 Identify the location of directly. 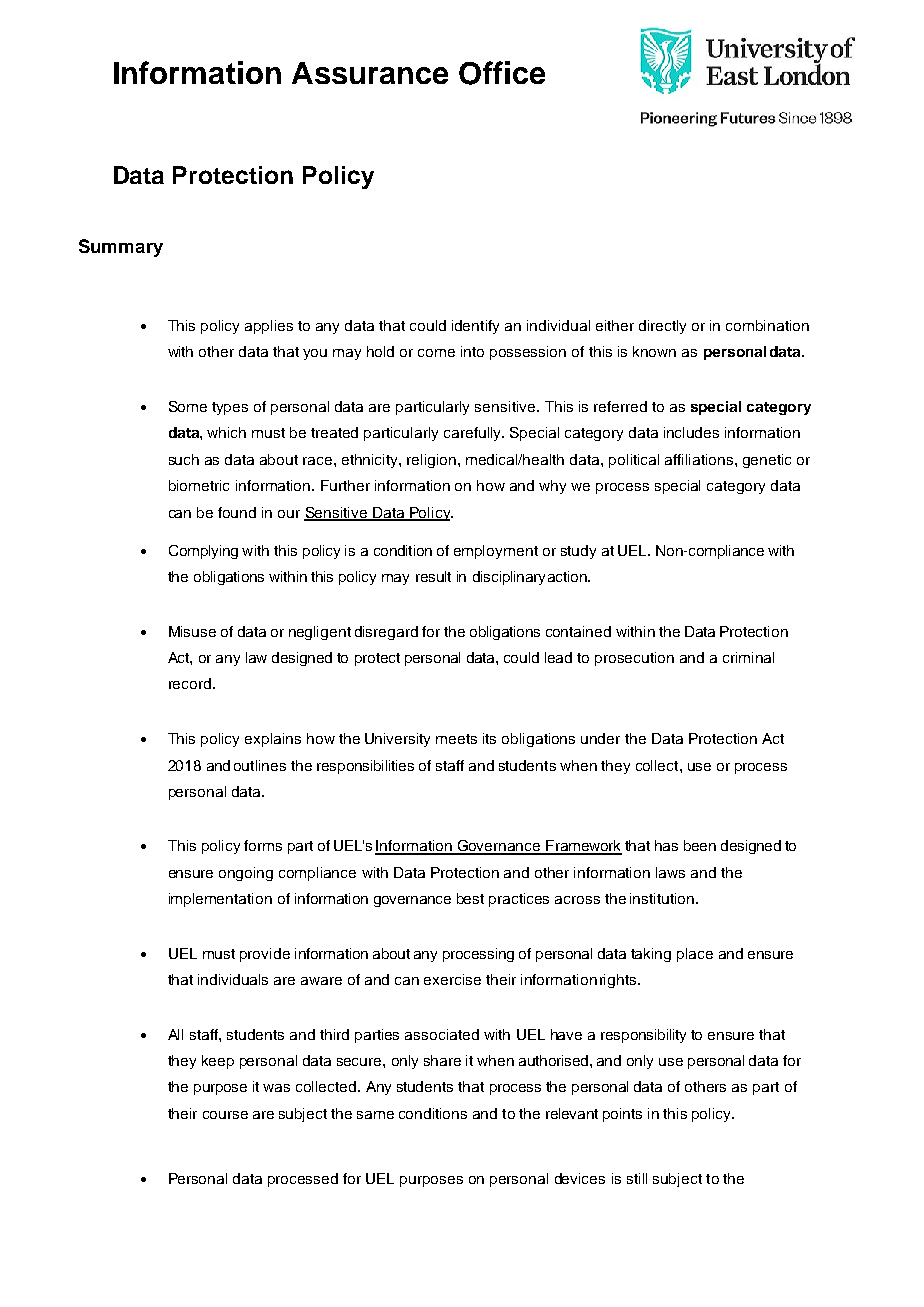
(662, 327).
